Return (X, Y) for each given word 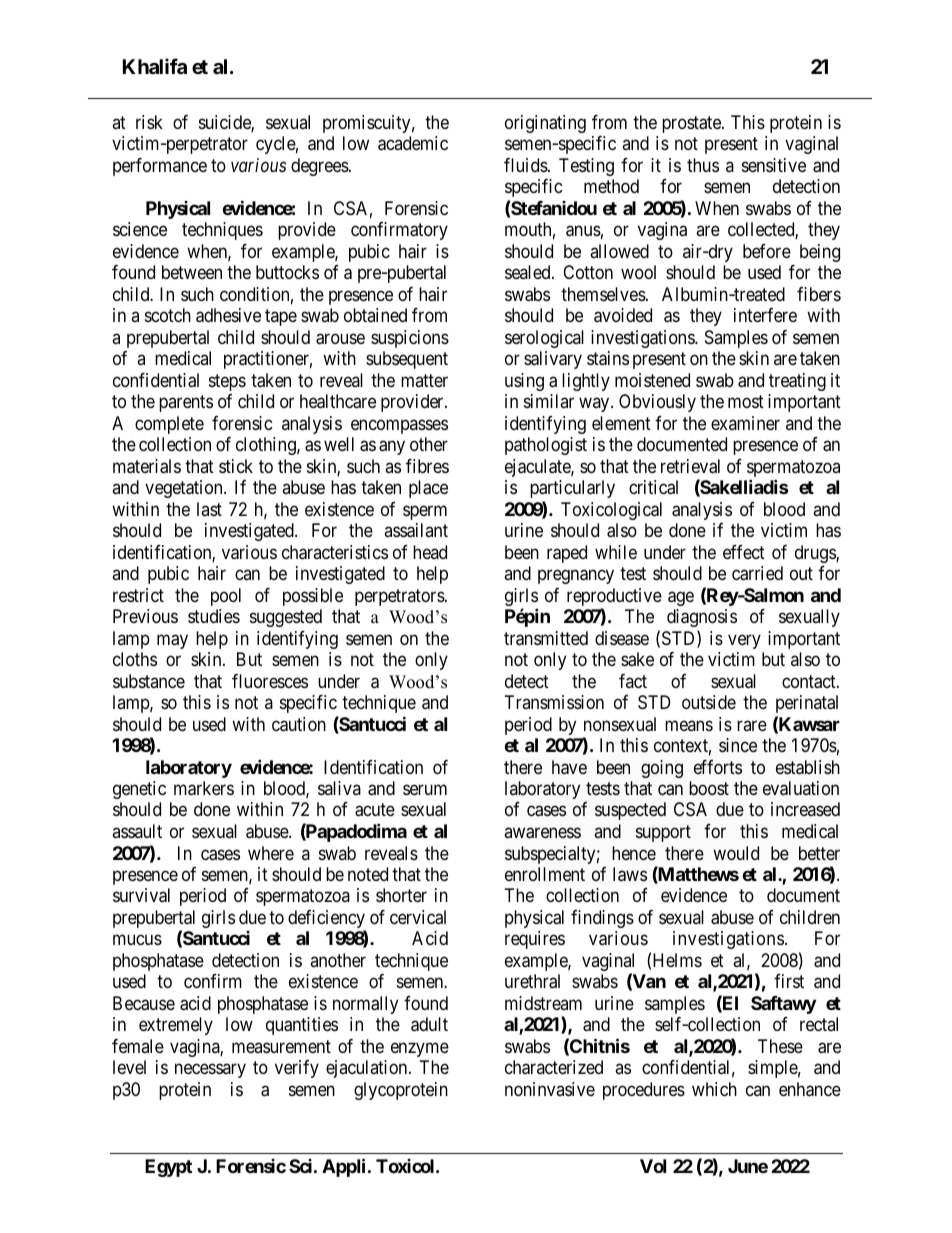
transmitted (546, 638)
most (746, 401)
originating (545, 124)
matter (424, 380)
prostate (692, 124)
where (271, 853)
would (736, 853)
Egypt (168, 1168)
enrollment (545, 874)
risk (149, 122)
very (744, 641)
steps (227, 382)
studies (214, 616)
